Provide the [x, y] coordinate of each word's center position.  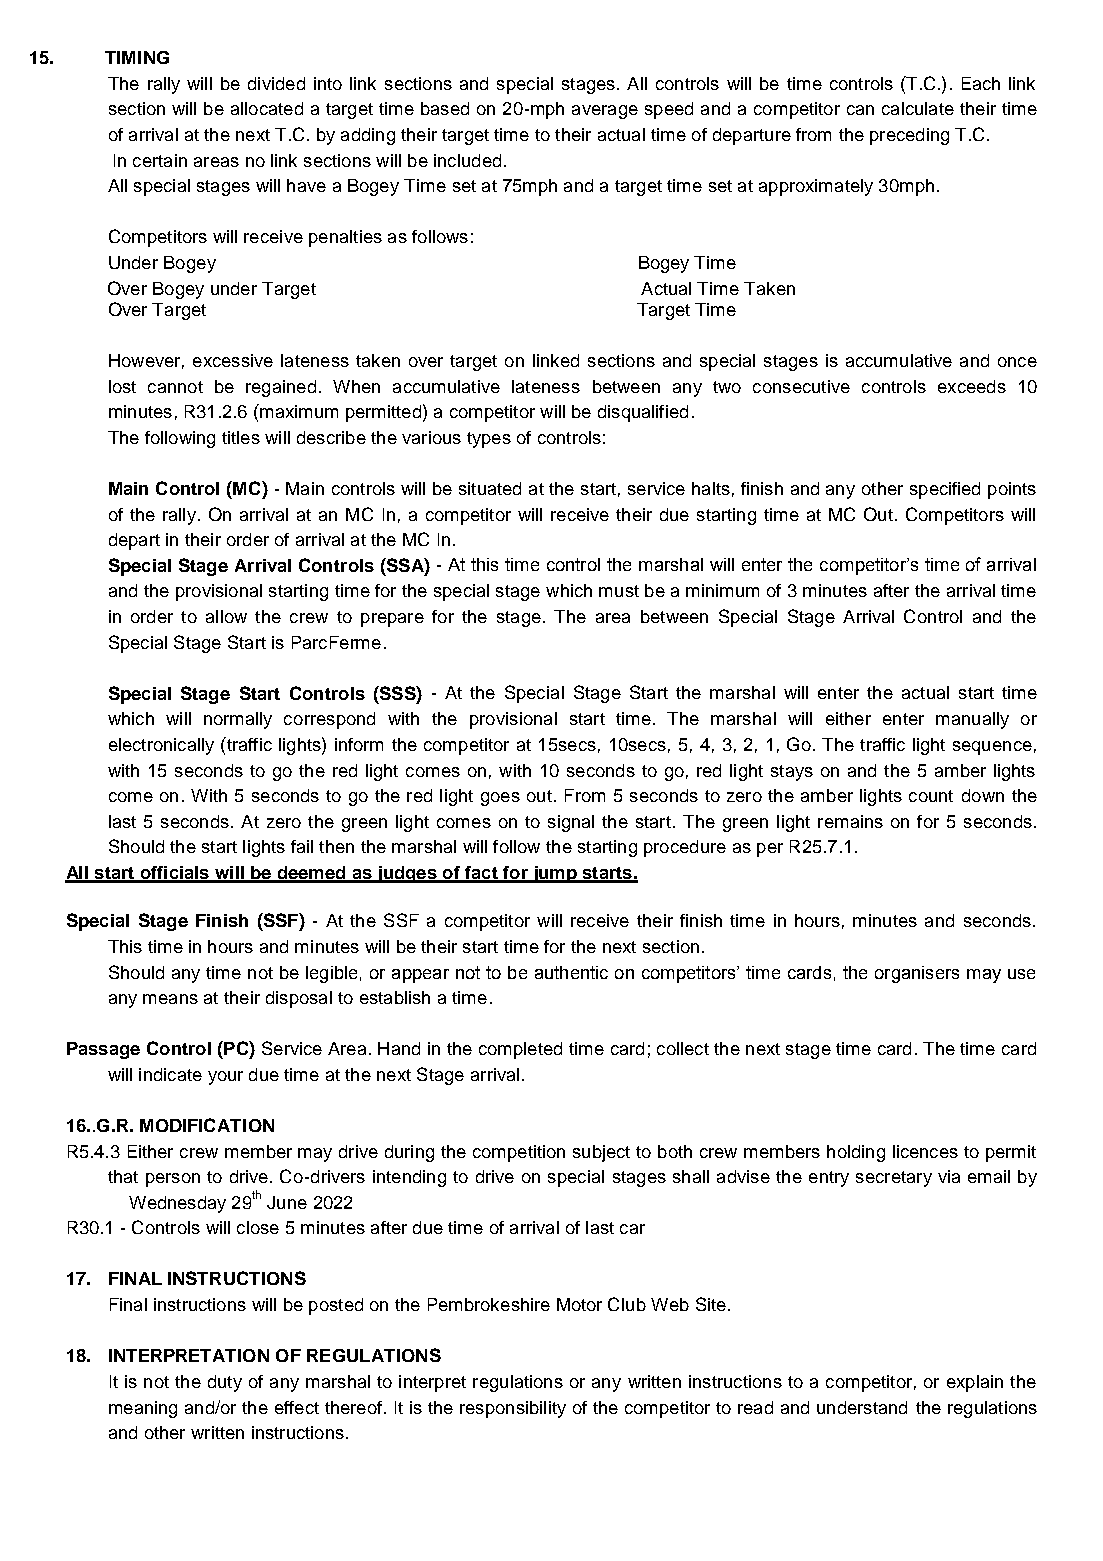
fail [302, 846]
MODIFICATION [207, 1125]
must [619, 591]
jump [554, 874]
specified [945, 490]
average [605, 112]
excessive [233, 360]
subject [601, 1153]
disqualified [643, 413]
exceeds [972, 386]
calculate [918, 108]
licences [925, 1151]
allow [226, 616]
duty [225, 1383]
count [931, 796]
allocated [267, 108]
